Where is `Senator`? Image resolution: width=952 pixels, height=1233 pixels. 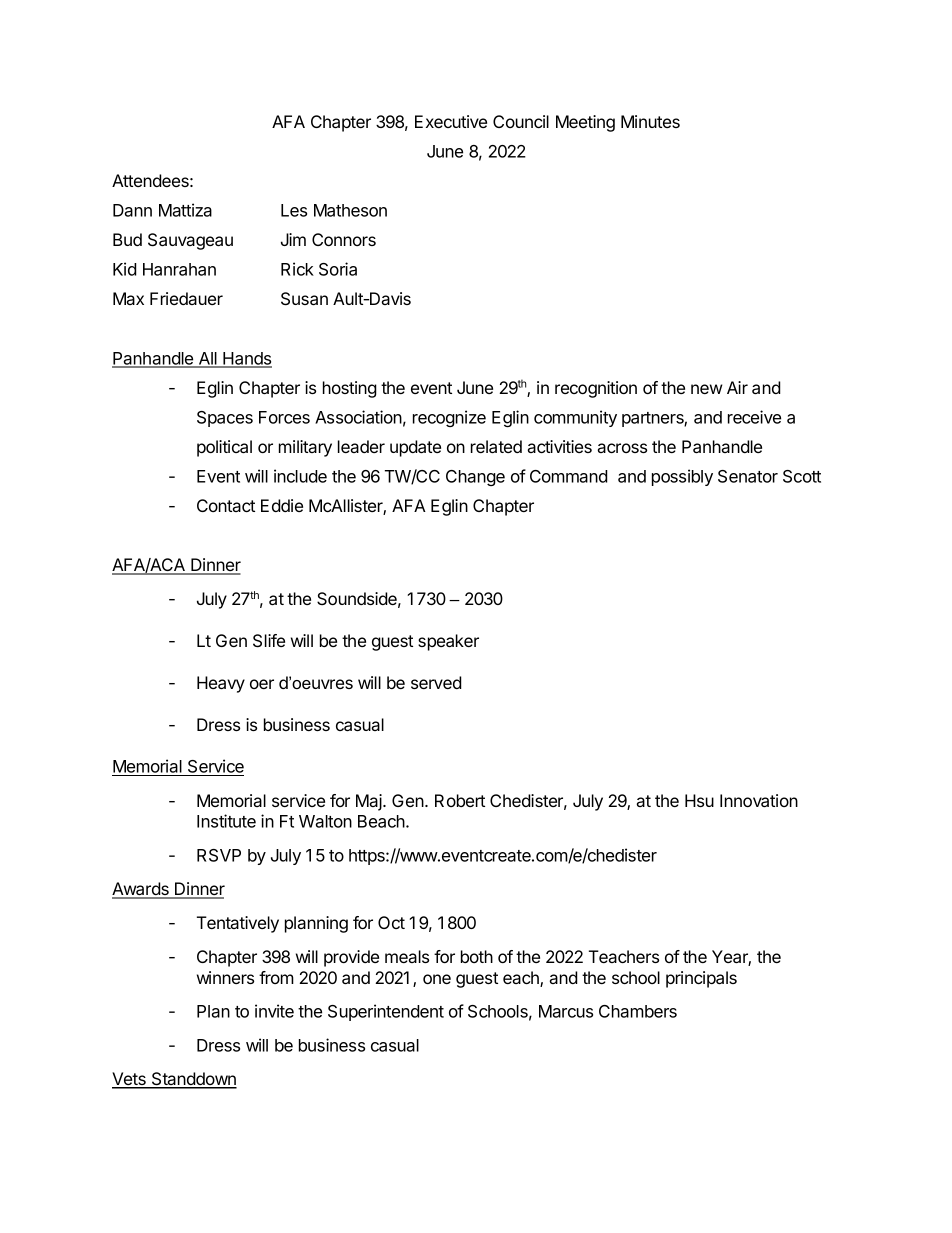 Senator is located at coordinates (748, 476).
